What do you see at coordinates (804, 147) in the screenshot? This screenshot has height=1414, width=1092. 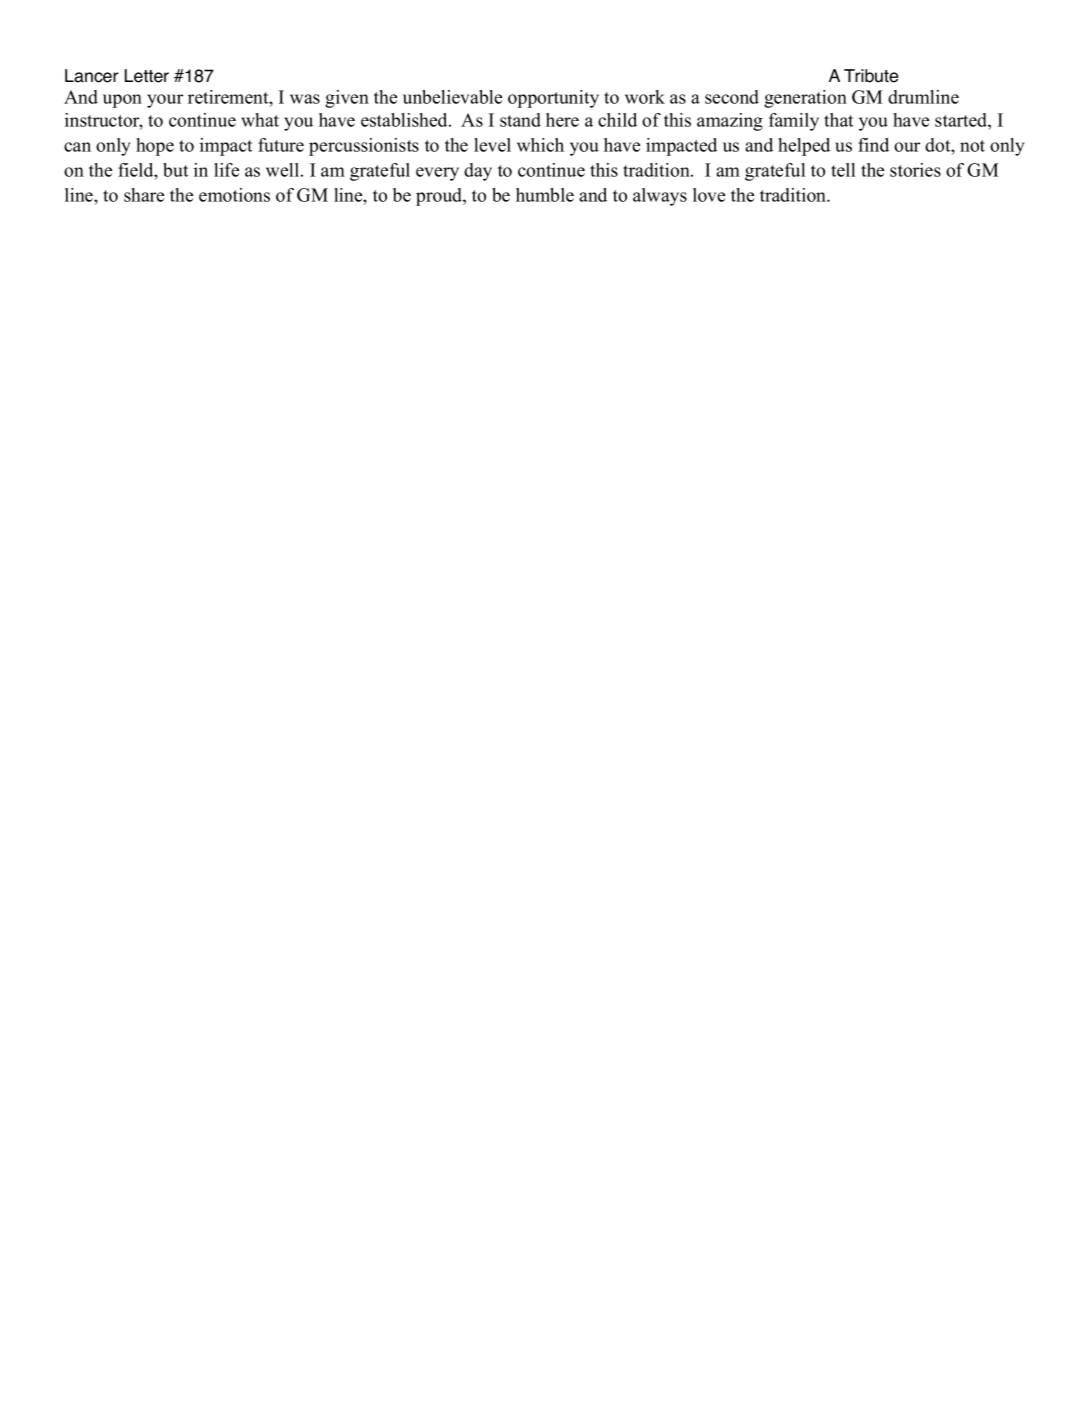 I see `helped` at bounding box center [804, 147].
